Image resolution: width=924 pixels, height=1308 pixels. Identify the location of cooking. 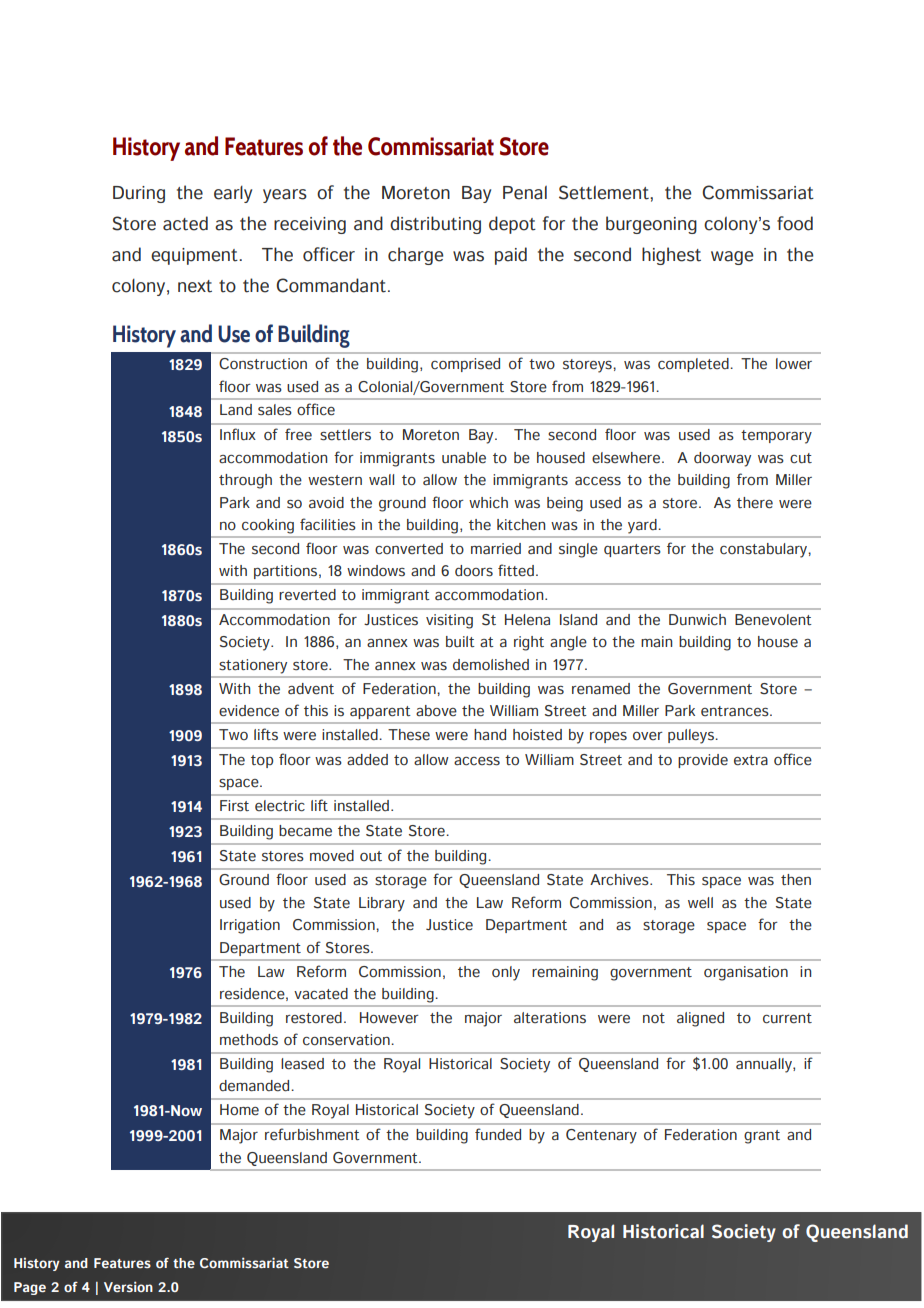
(268, 526).
